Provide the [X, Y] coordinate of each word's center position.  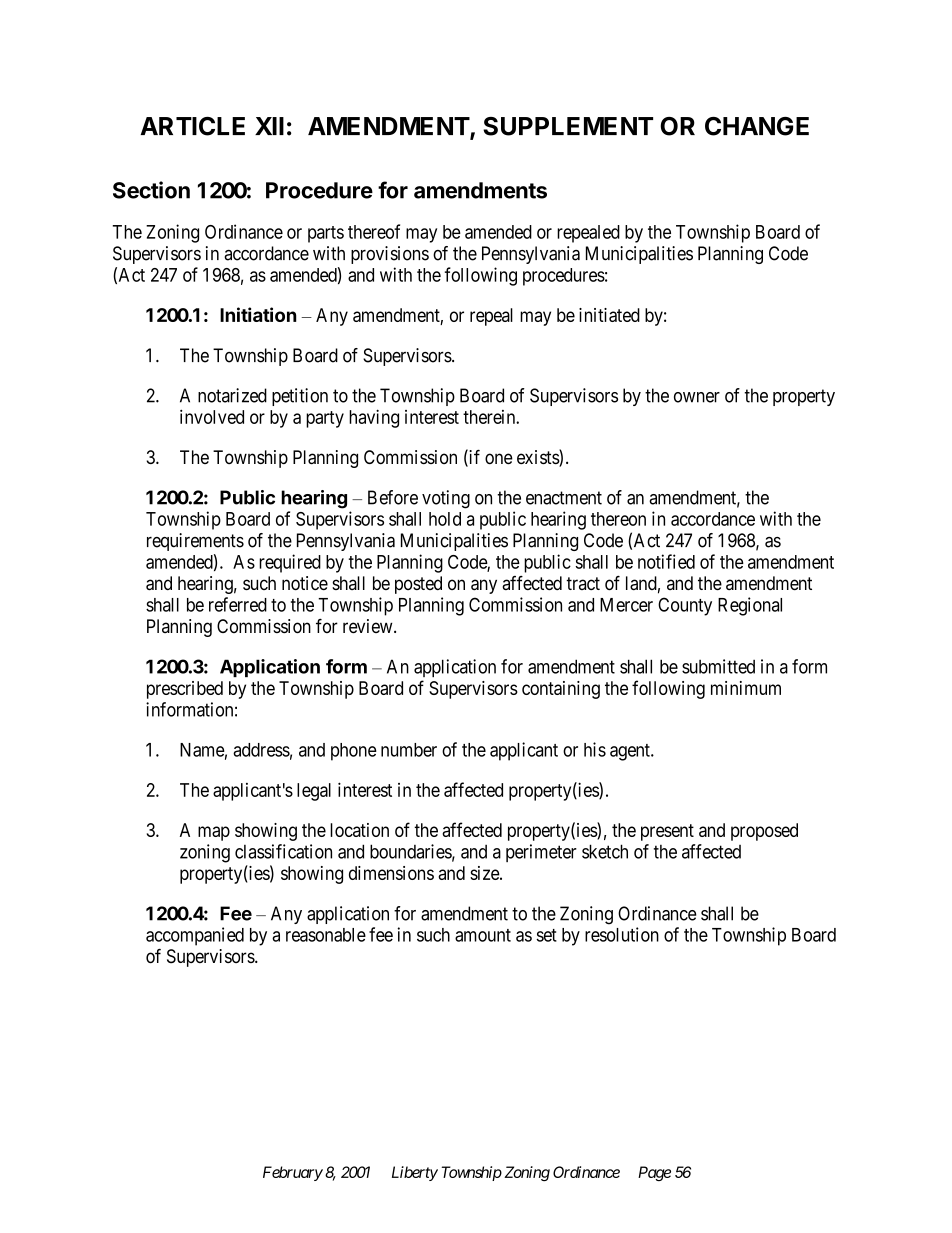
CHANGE [757, 126]
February [293, 1173]
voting [446, 499]
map [214, 833]
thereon [618, 519]
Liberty [415, 1173]
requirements [195, 542]
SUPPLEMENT [568, 126]
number [409, 750]
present [667, 832]
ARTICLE [192, 126]
